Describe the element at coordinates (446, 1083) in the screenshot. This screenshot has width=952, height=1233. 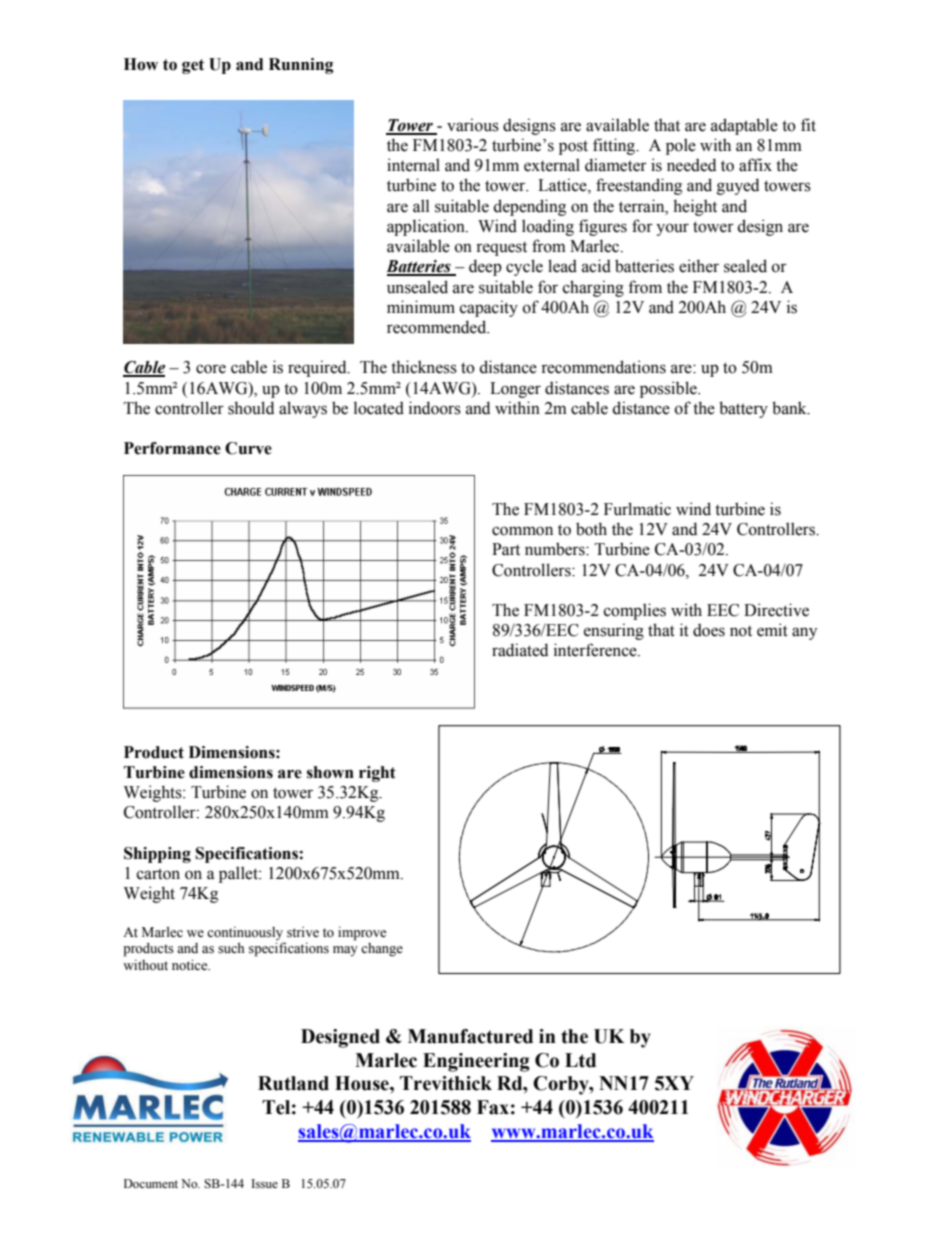
I see `Trevithick` at that location.
